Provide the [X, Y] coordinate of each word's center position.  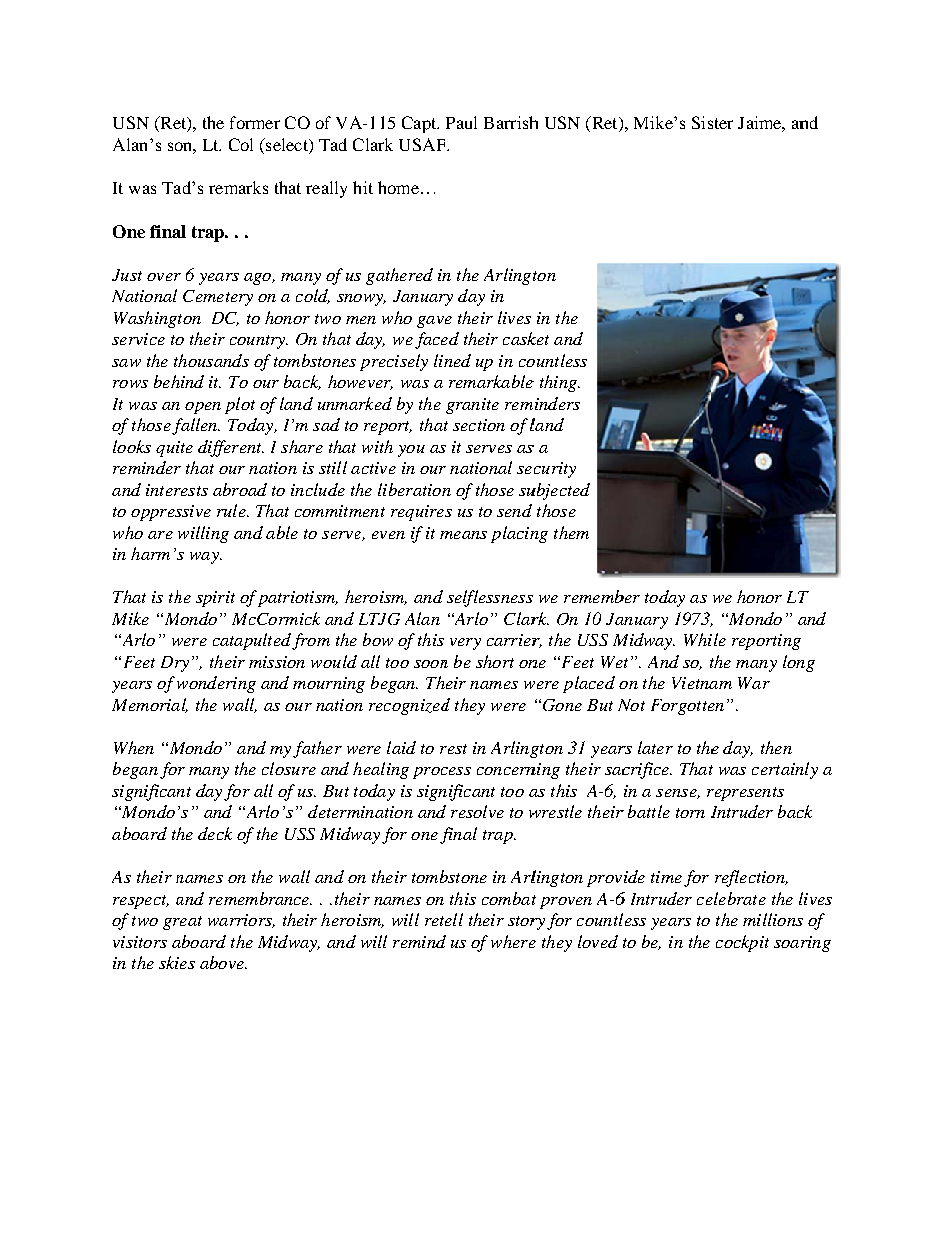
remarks [238, 187]
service [138, 339]
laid [401, 747]
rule [232, 510]
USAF [423, 144]
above [223, 962]
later [655, 747]
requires [421, 513]
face [432, 340]
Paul [461, 122]
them [571, 532]
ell [454, 919]
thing [559, 383]
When [134, 747]
